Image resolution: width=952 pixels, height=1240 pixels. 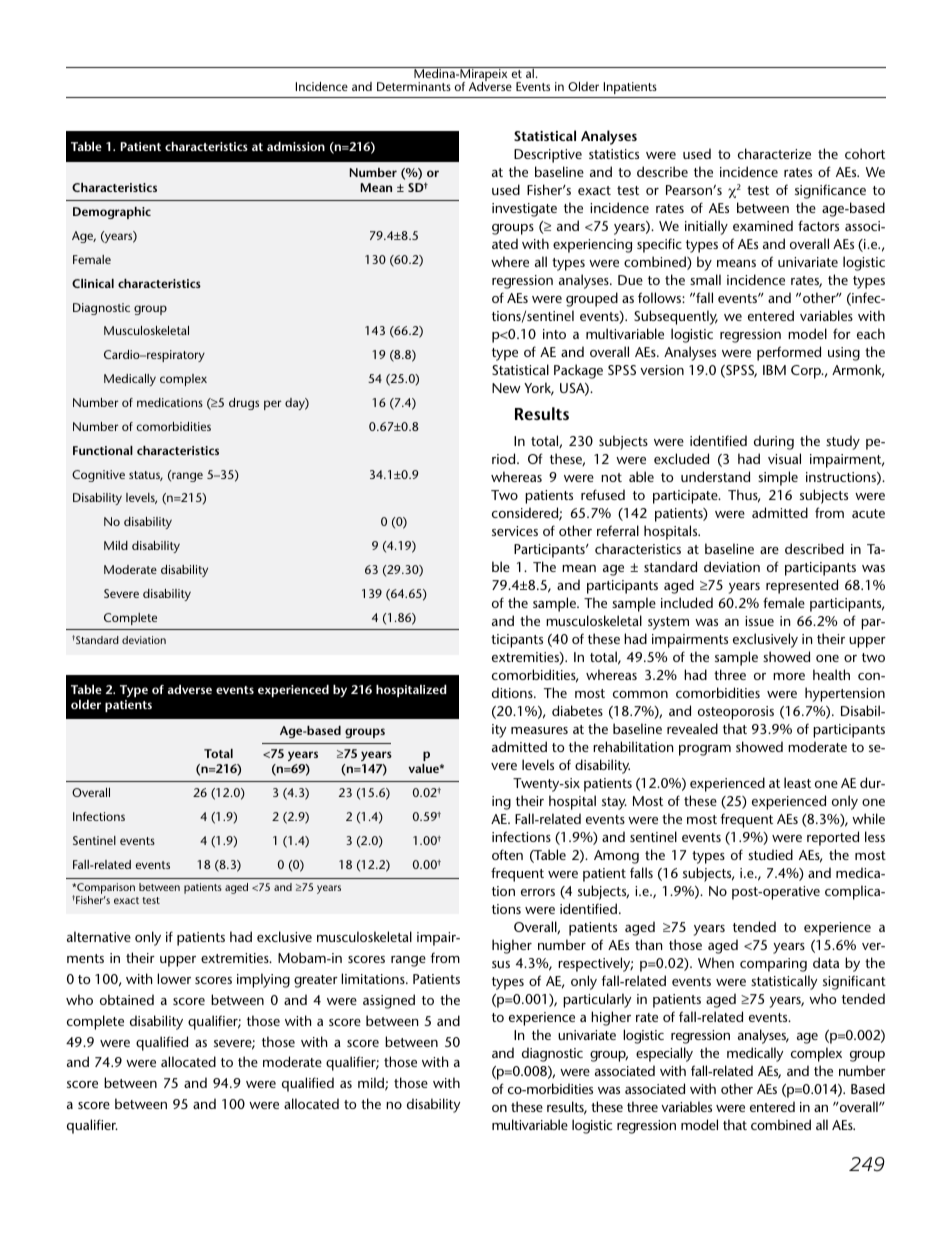 I want to click on assigned, so click(x=389, y=1001).
